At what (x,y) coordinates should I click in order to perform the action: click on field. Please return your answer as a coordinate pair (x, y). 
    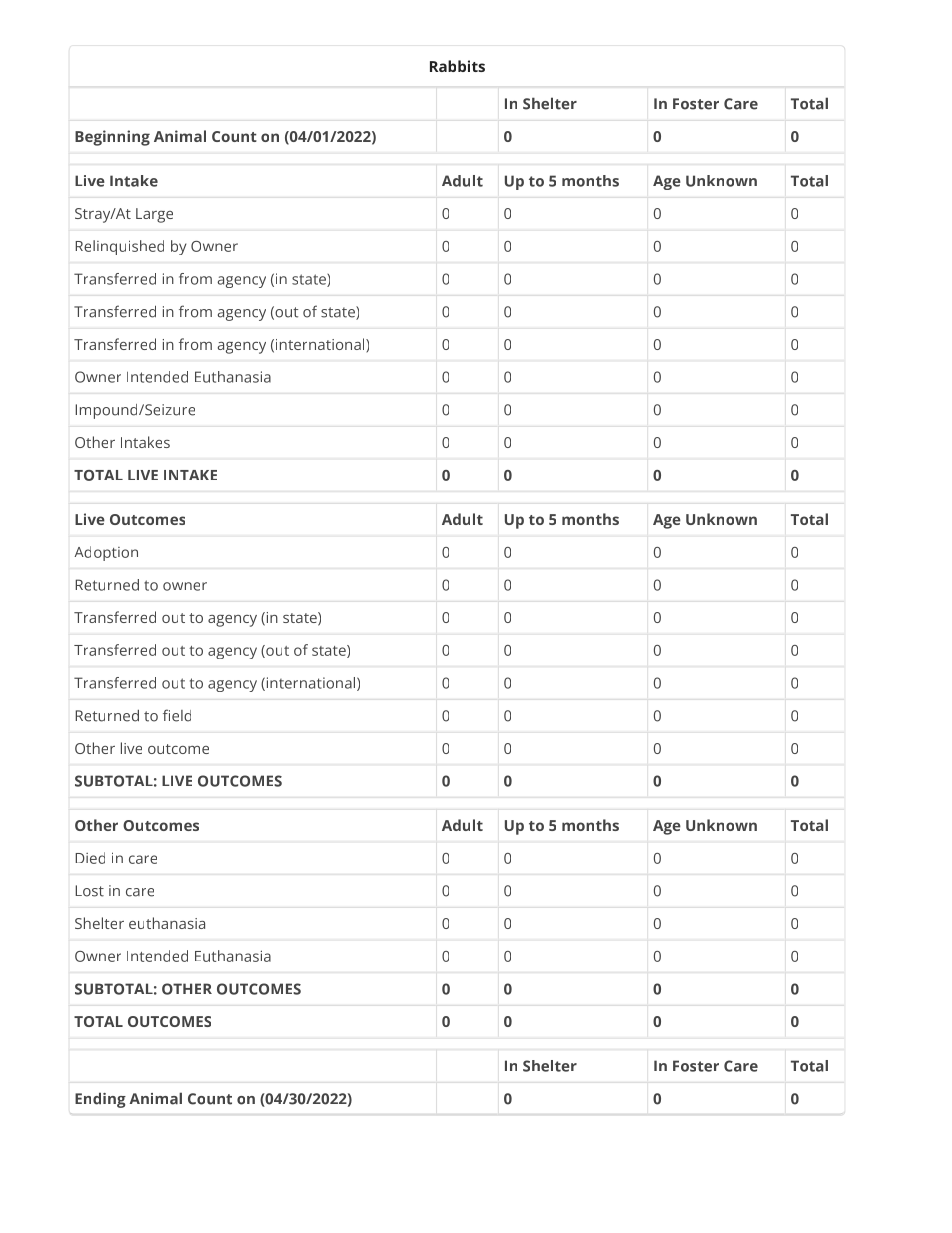
    Looking at the image, I should click on (177, 715).
